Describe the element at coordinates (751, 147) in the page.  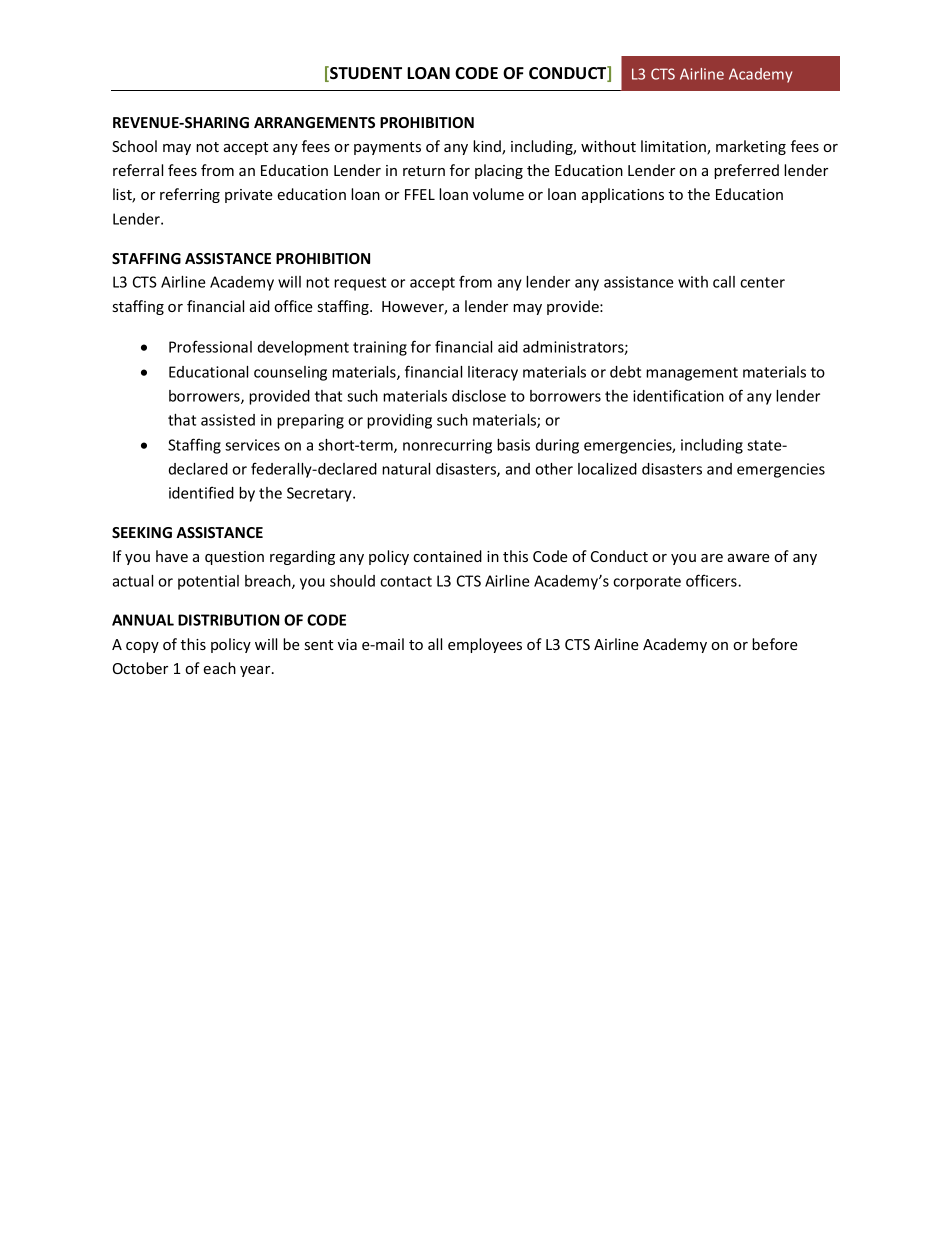
I see `marketing` at that location.
